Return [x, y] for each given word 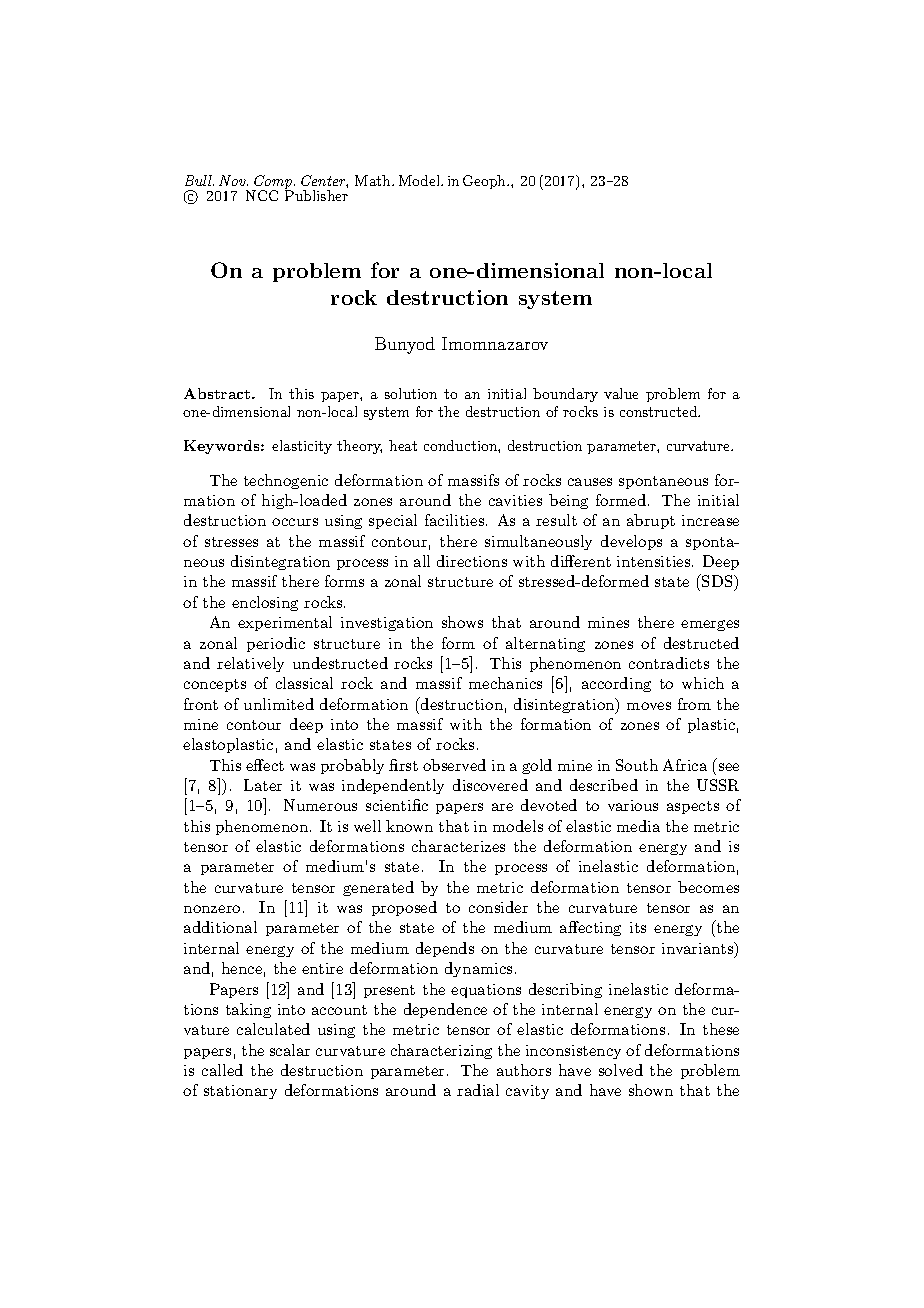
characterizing [441, 1051]
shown [651, 1090]
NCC [262, 195]
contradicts [669, 663]
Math [374, 180]
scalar [290, 1050]
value [621, 393]
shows [462, 622]
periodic [276, 644]
